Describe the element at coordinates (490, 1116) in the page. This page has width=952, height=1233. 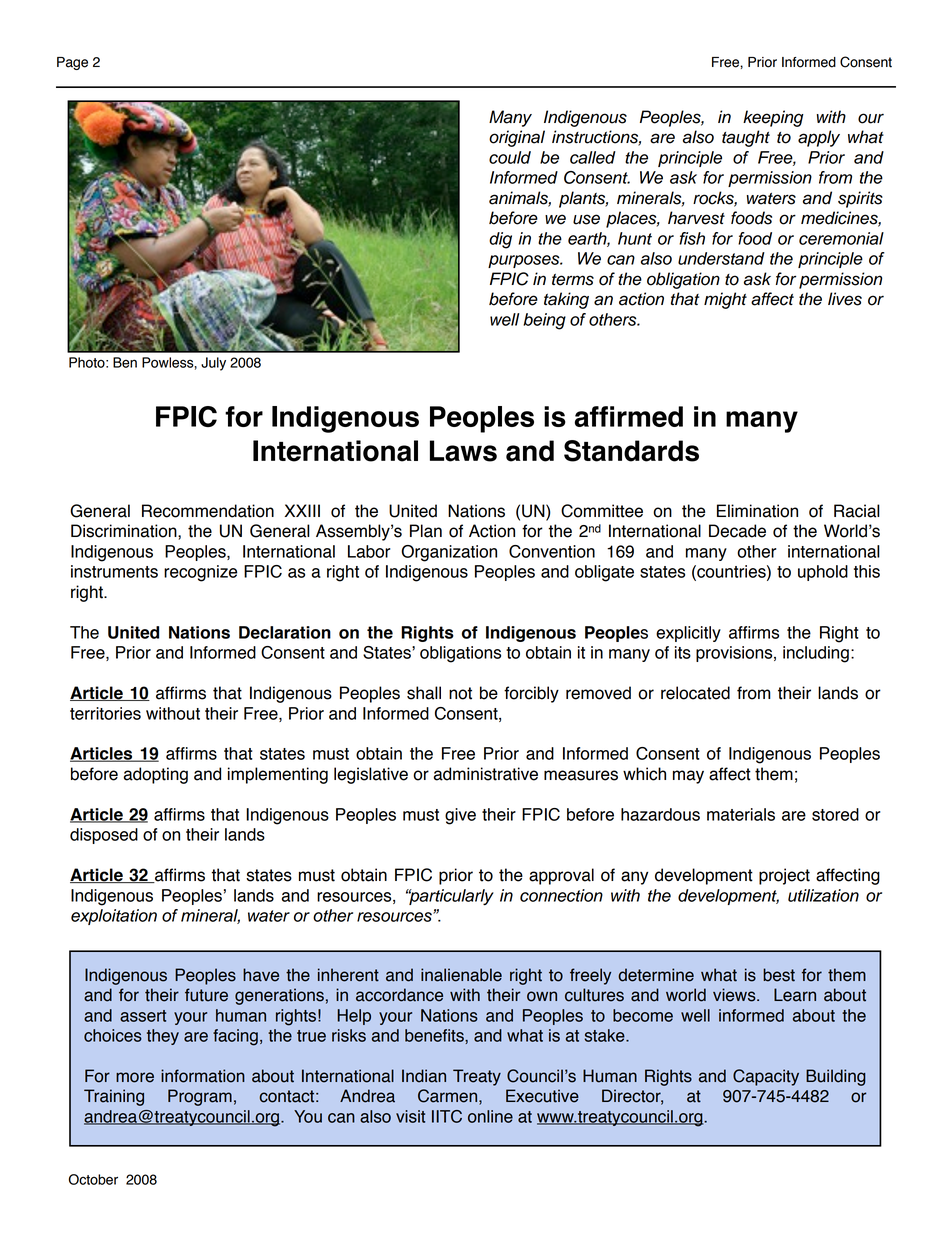
I see `online` at that location.
